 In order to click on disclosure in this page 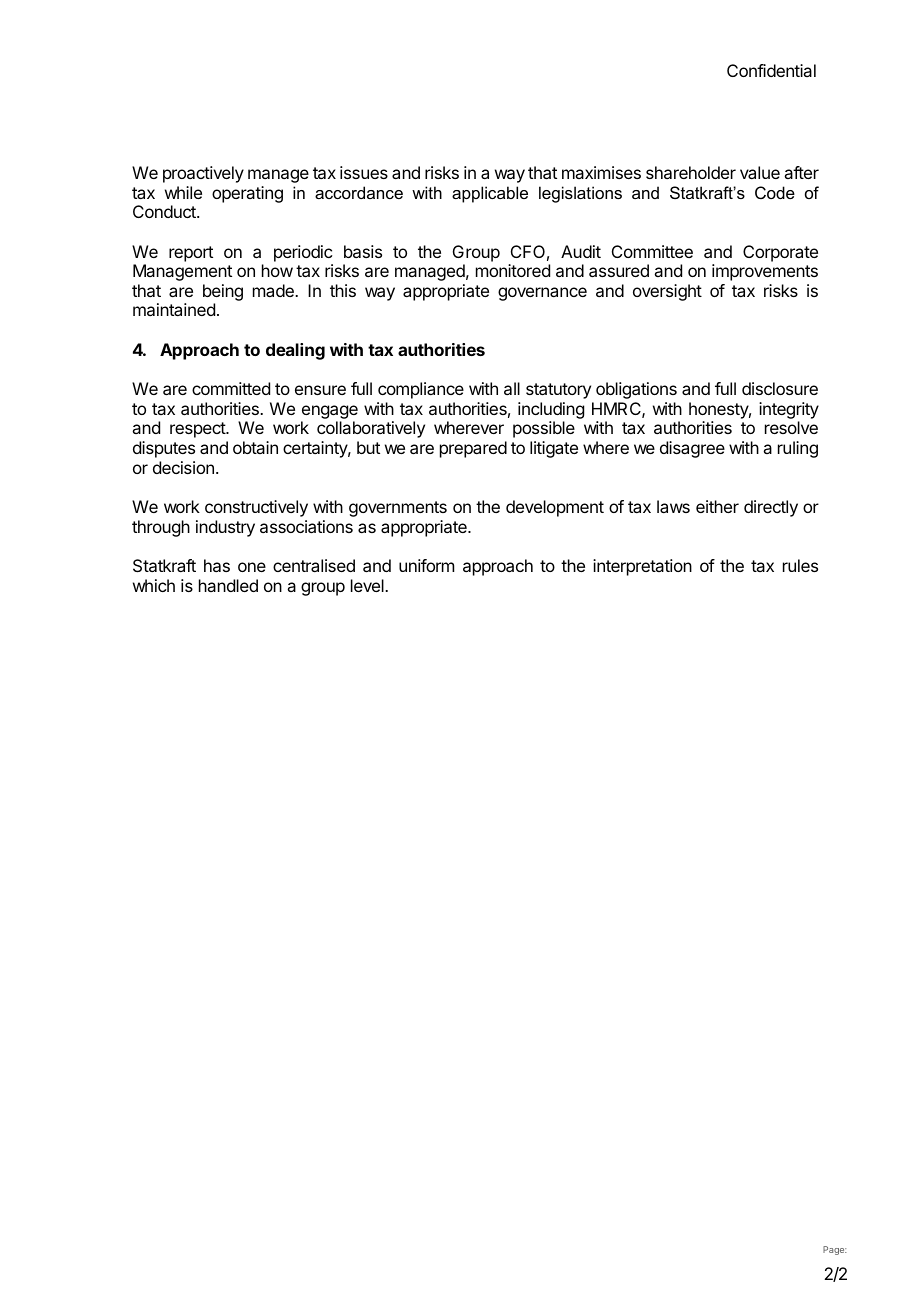, I will do `click(780, 388)`.
